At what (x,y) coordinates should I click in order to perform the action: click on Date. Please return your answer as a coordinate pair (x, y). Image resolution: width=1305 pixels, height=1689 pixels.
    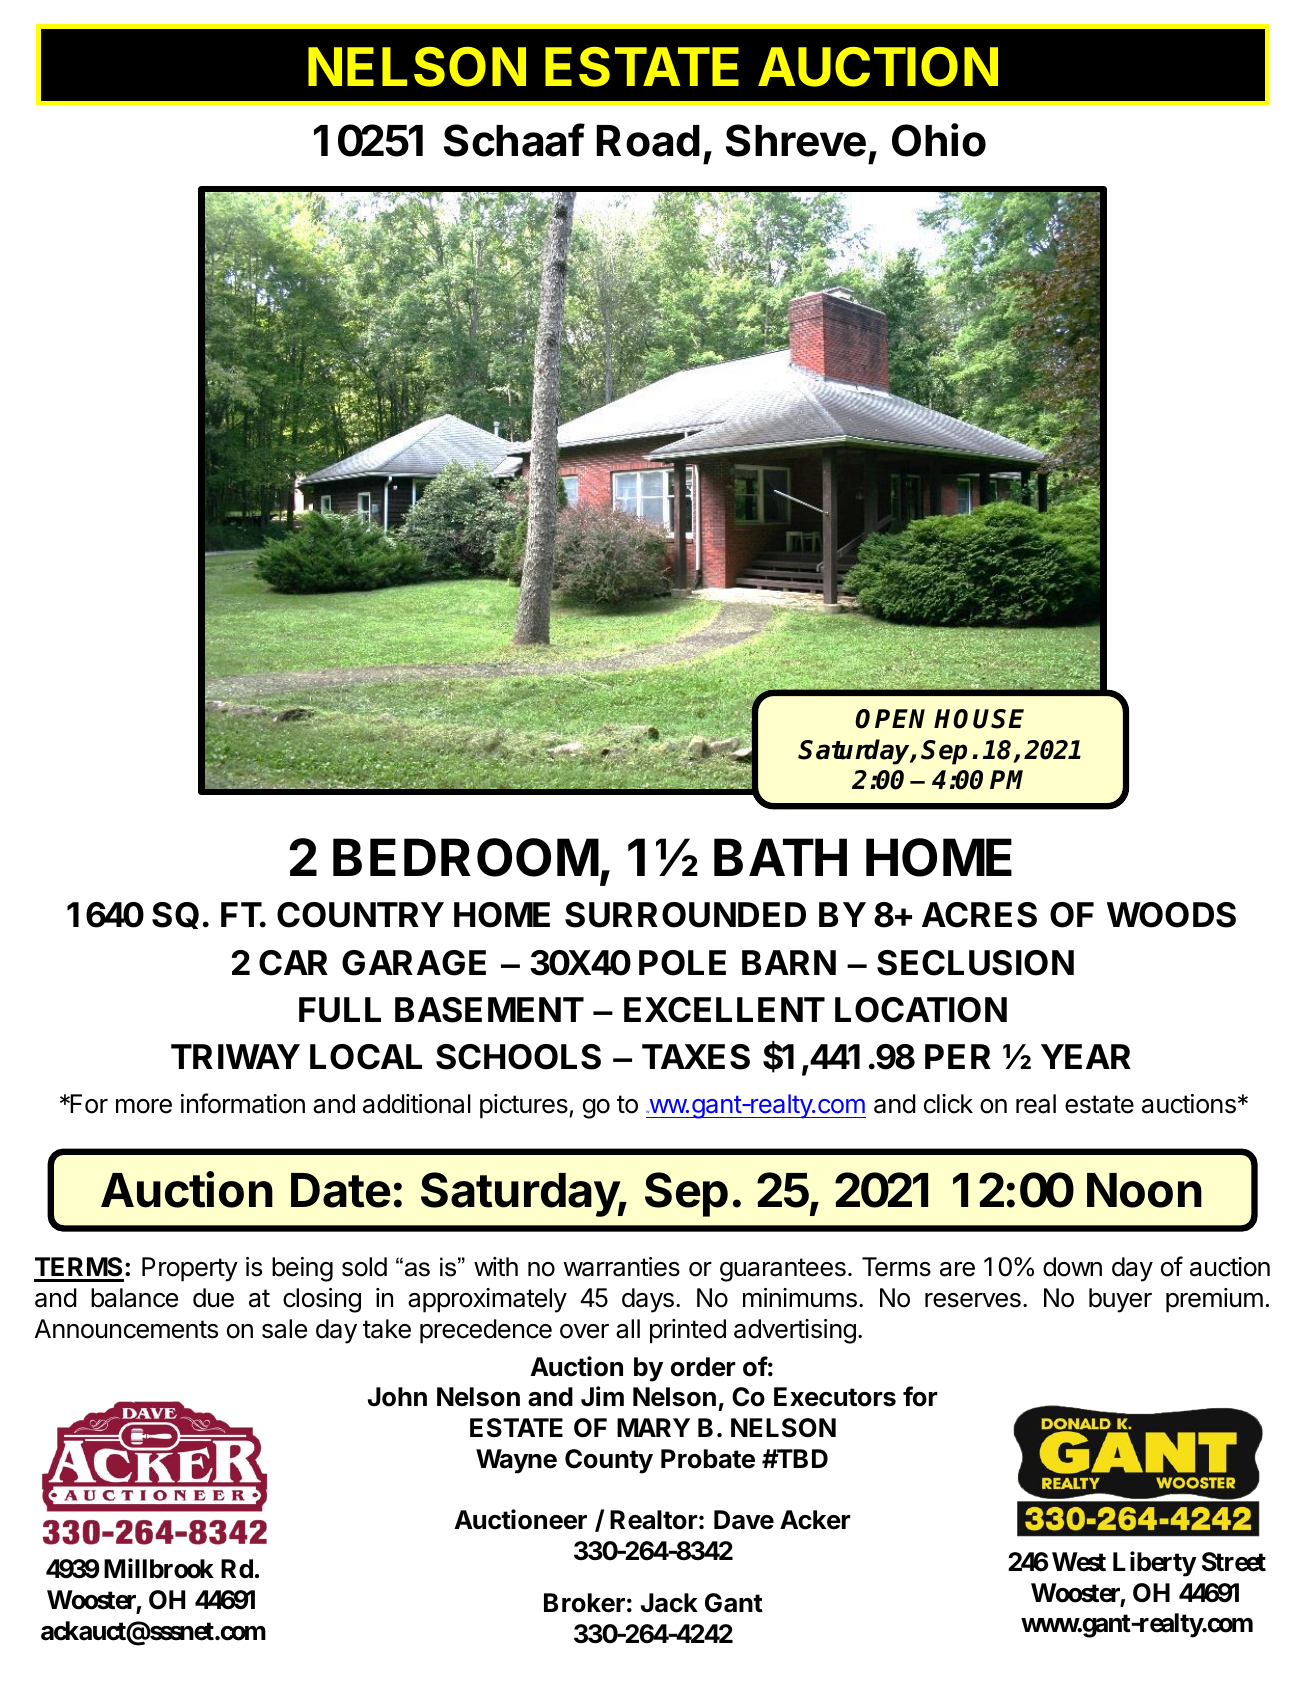
    Looking at the image, I should click on (340, 1190).
